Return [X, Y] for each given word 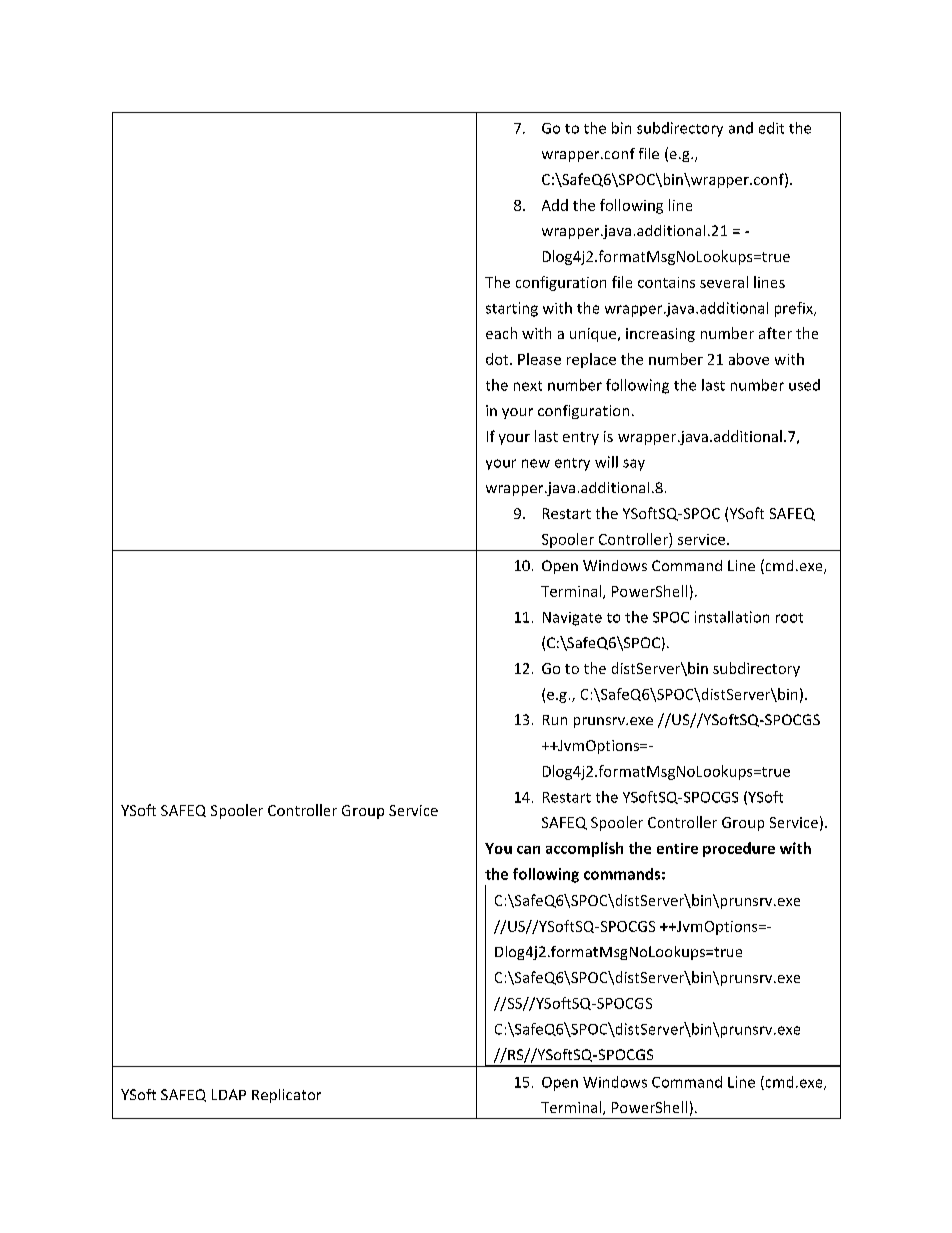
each [501, 333]
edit [771, 128]
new [536, 463]
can [528, 850]
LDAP [229, 1094]
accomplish [584, 849]
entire [677, 848]
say [634, 465]
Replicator [286, 1096]
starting [512, 309]
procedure [739, 849]
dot [498, 359]
